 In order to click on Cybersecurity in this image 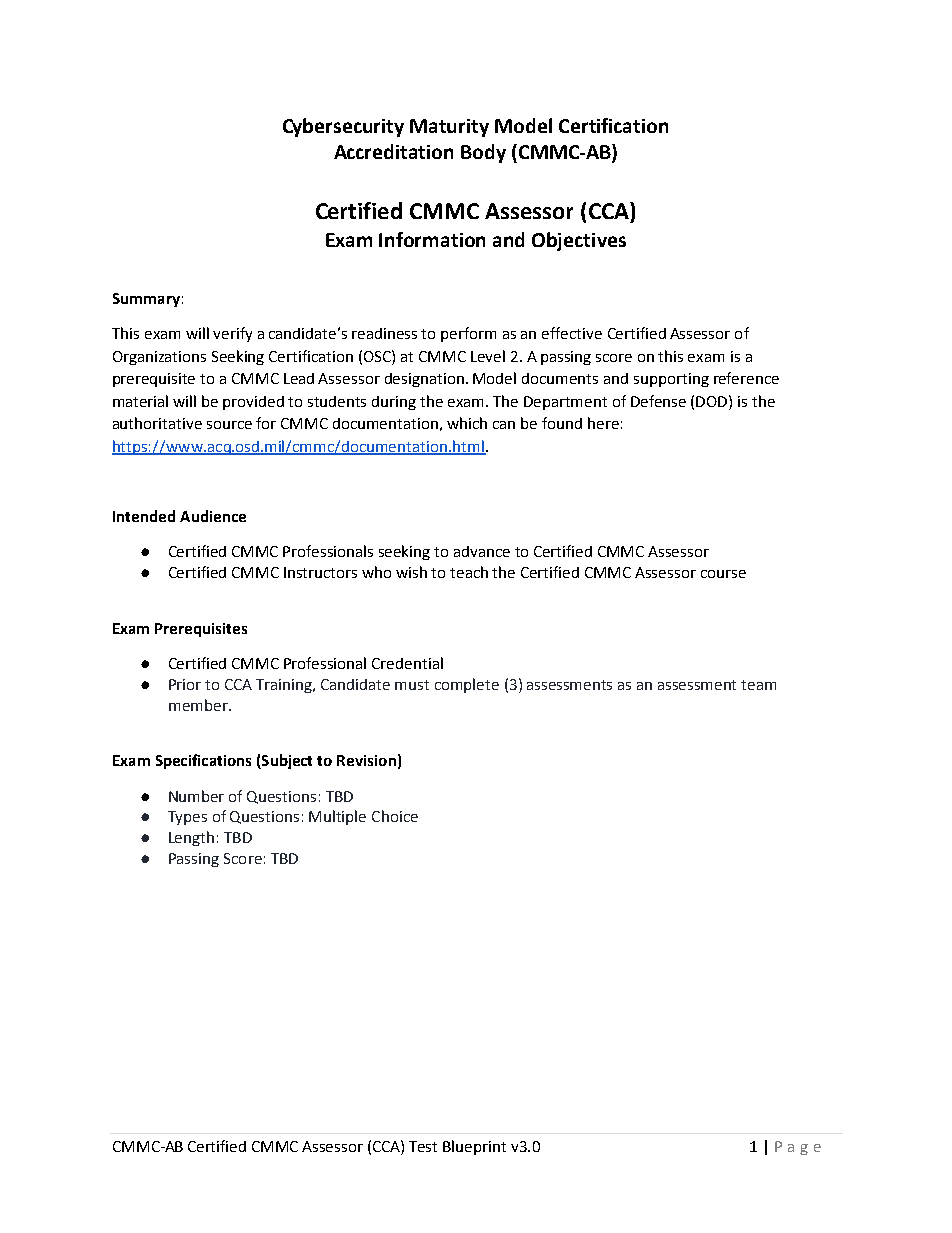, I will do `click(343, 127)`.
